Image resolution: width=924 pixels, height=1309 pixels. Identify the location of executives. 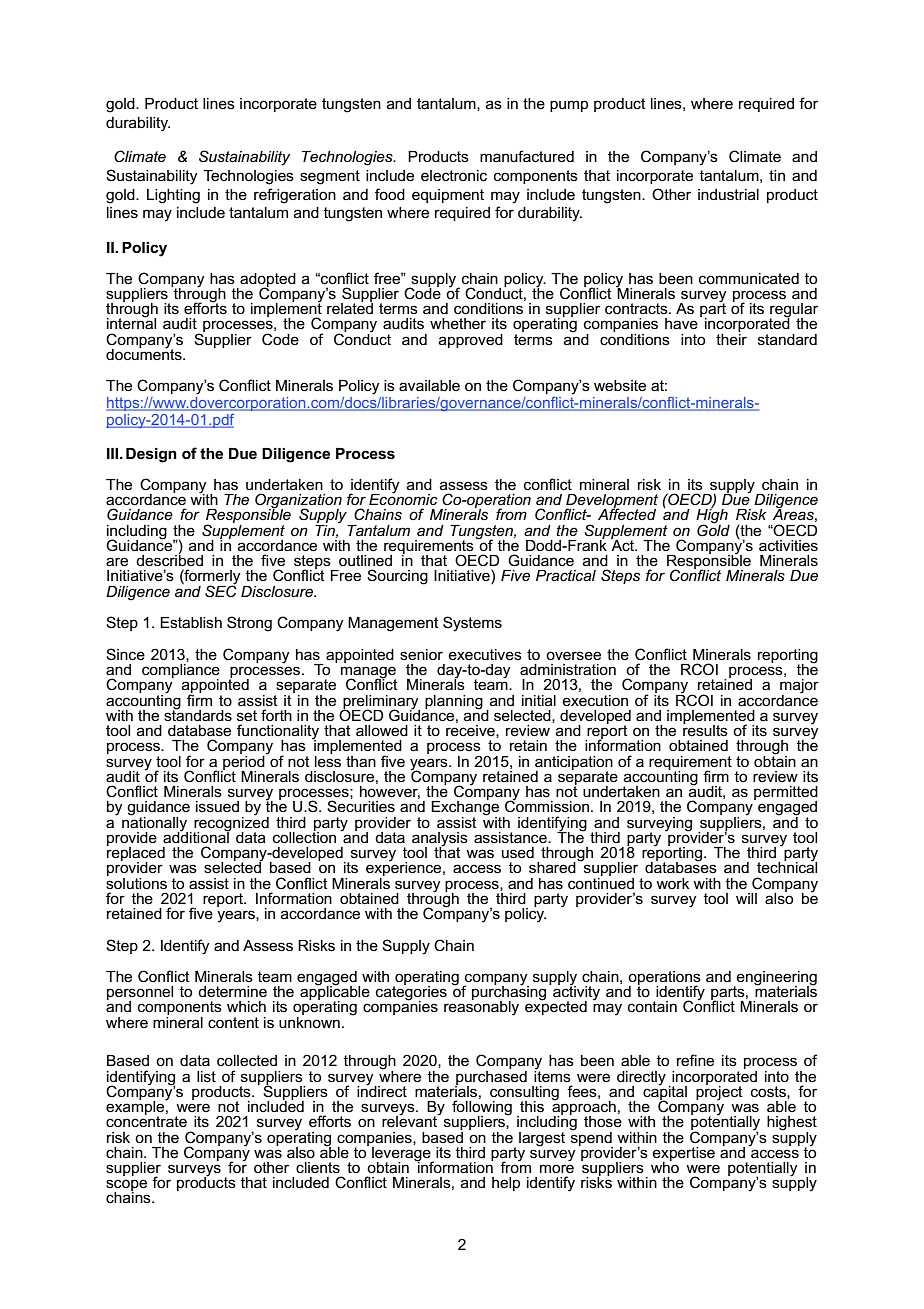
(485, 654).
